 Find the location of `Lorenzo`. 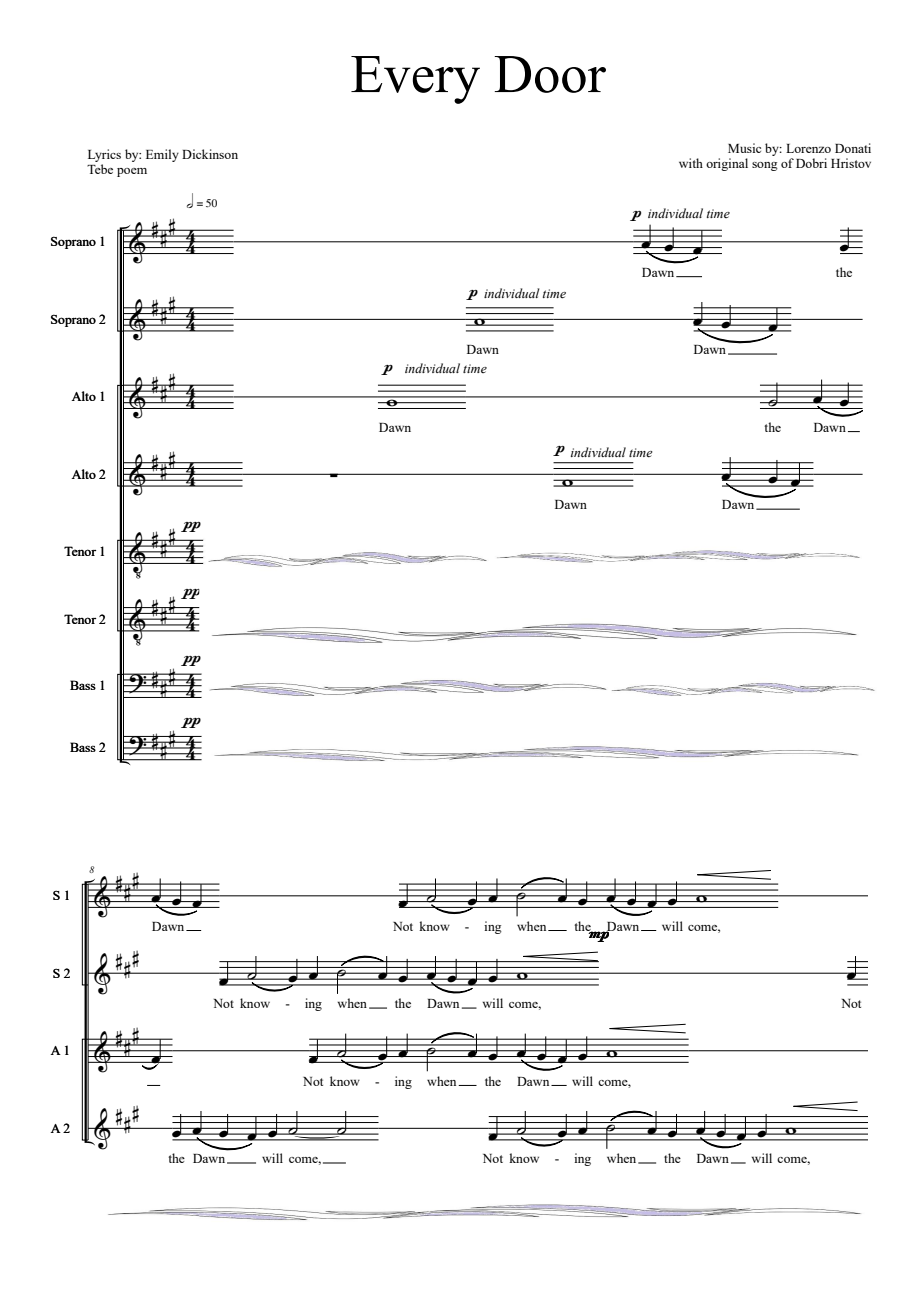

Lorenzo is located at coordinates (808, 148).
